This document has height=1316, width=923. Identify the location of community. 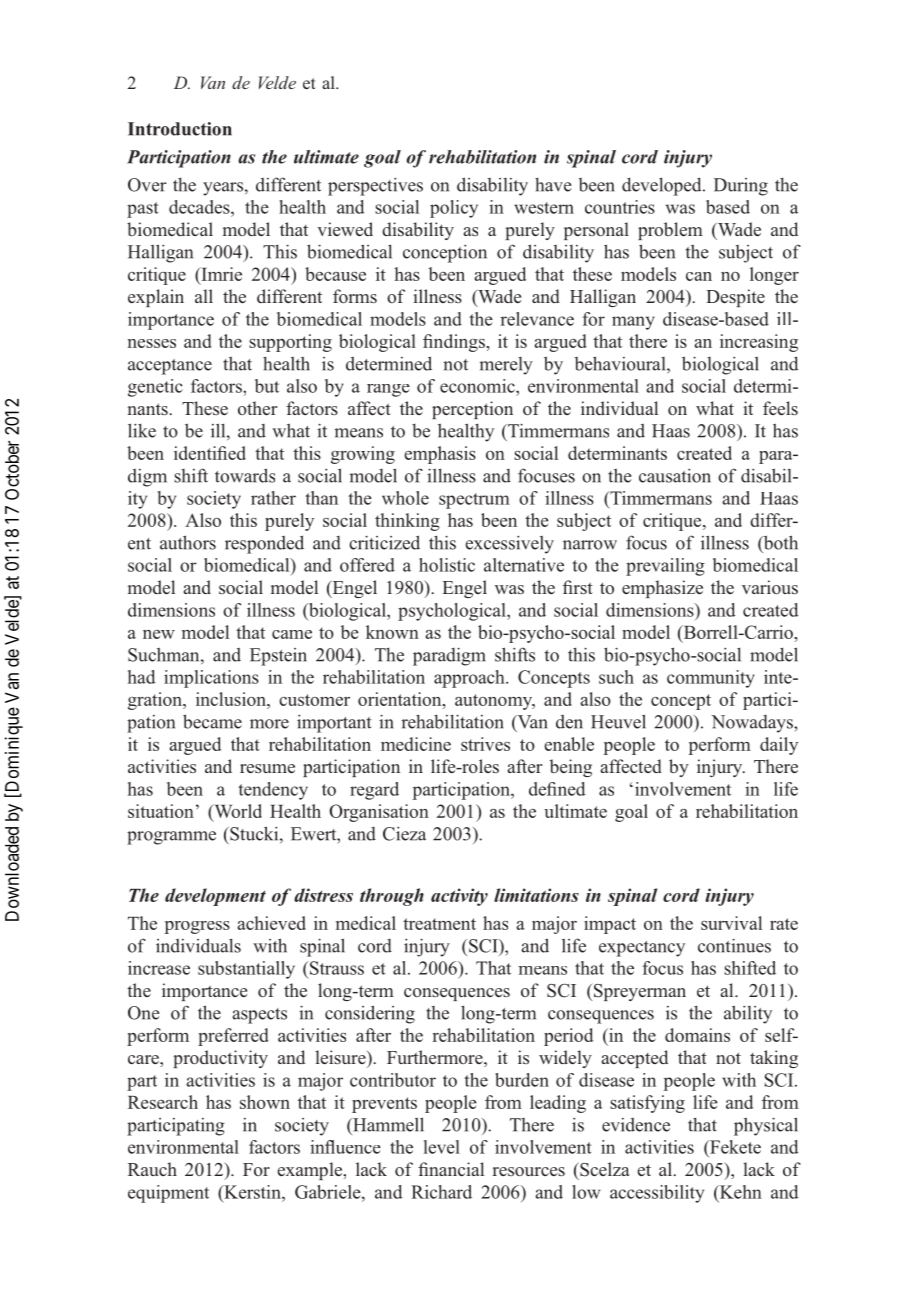
(711, 679).
